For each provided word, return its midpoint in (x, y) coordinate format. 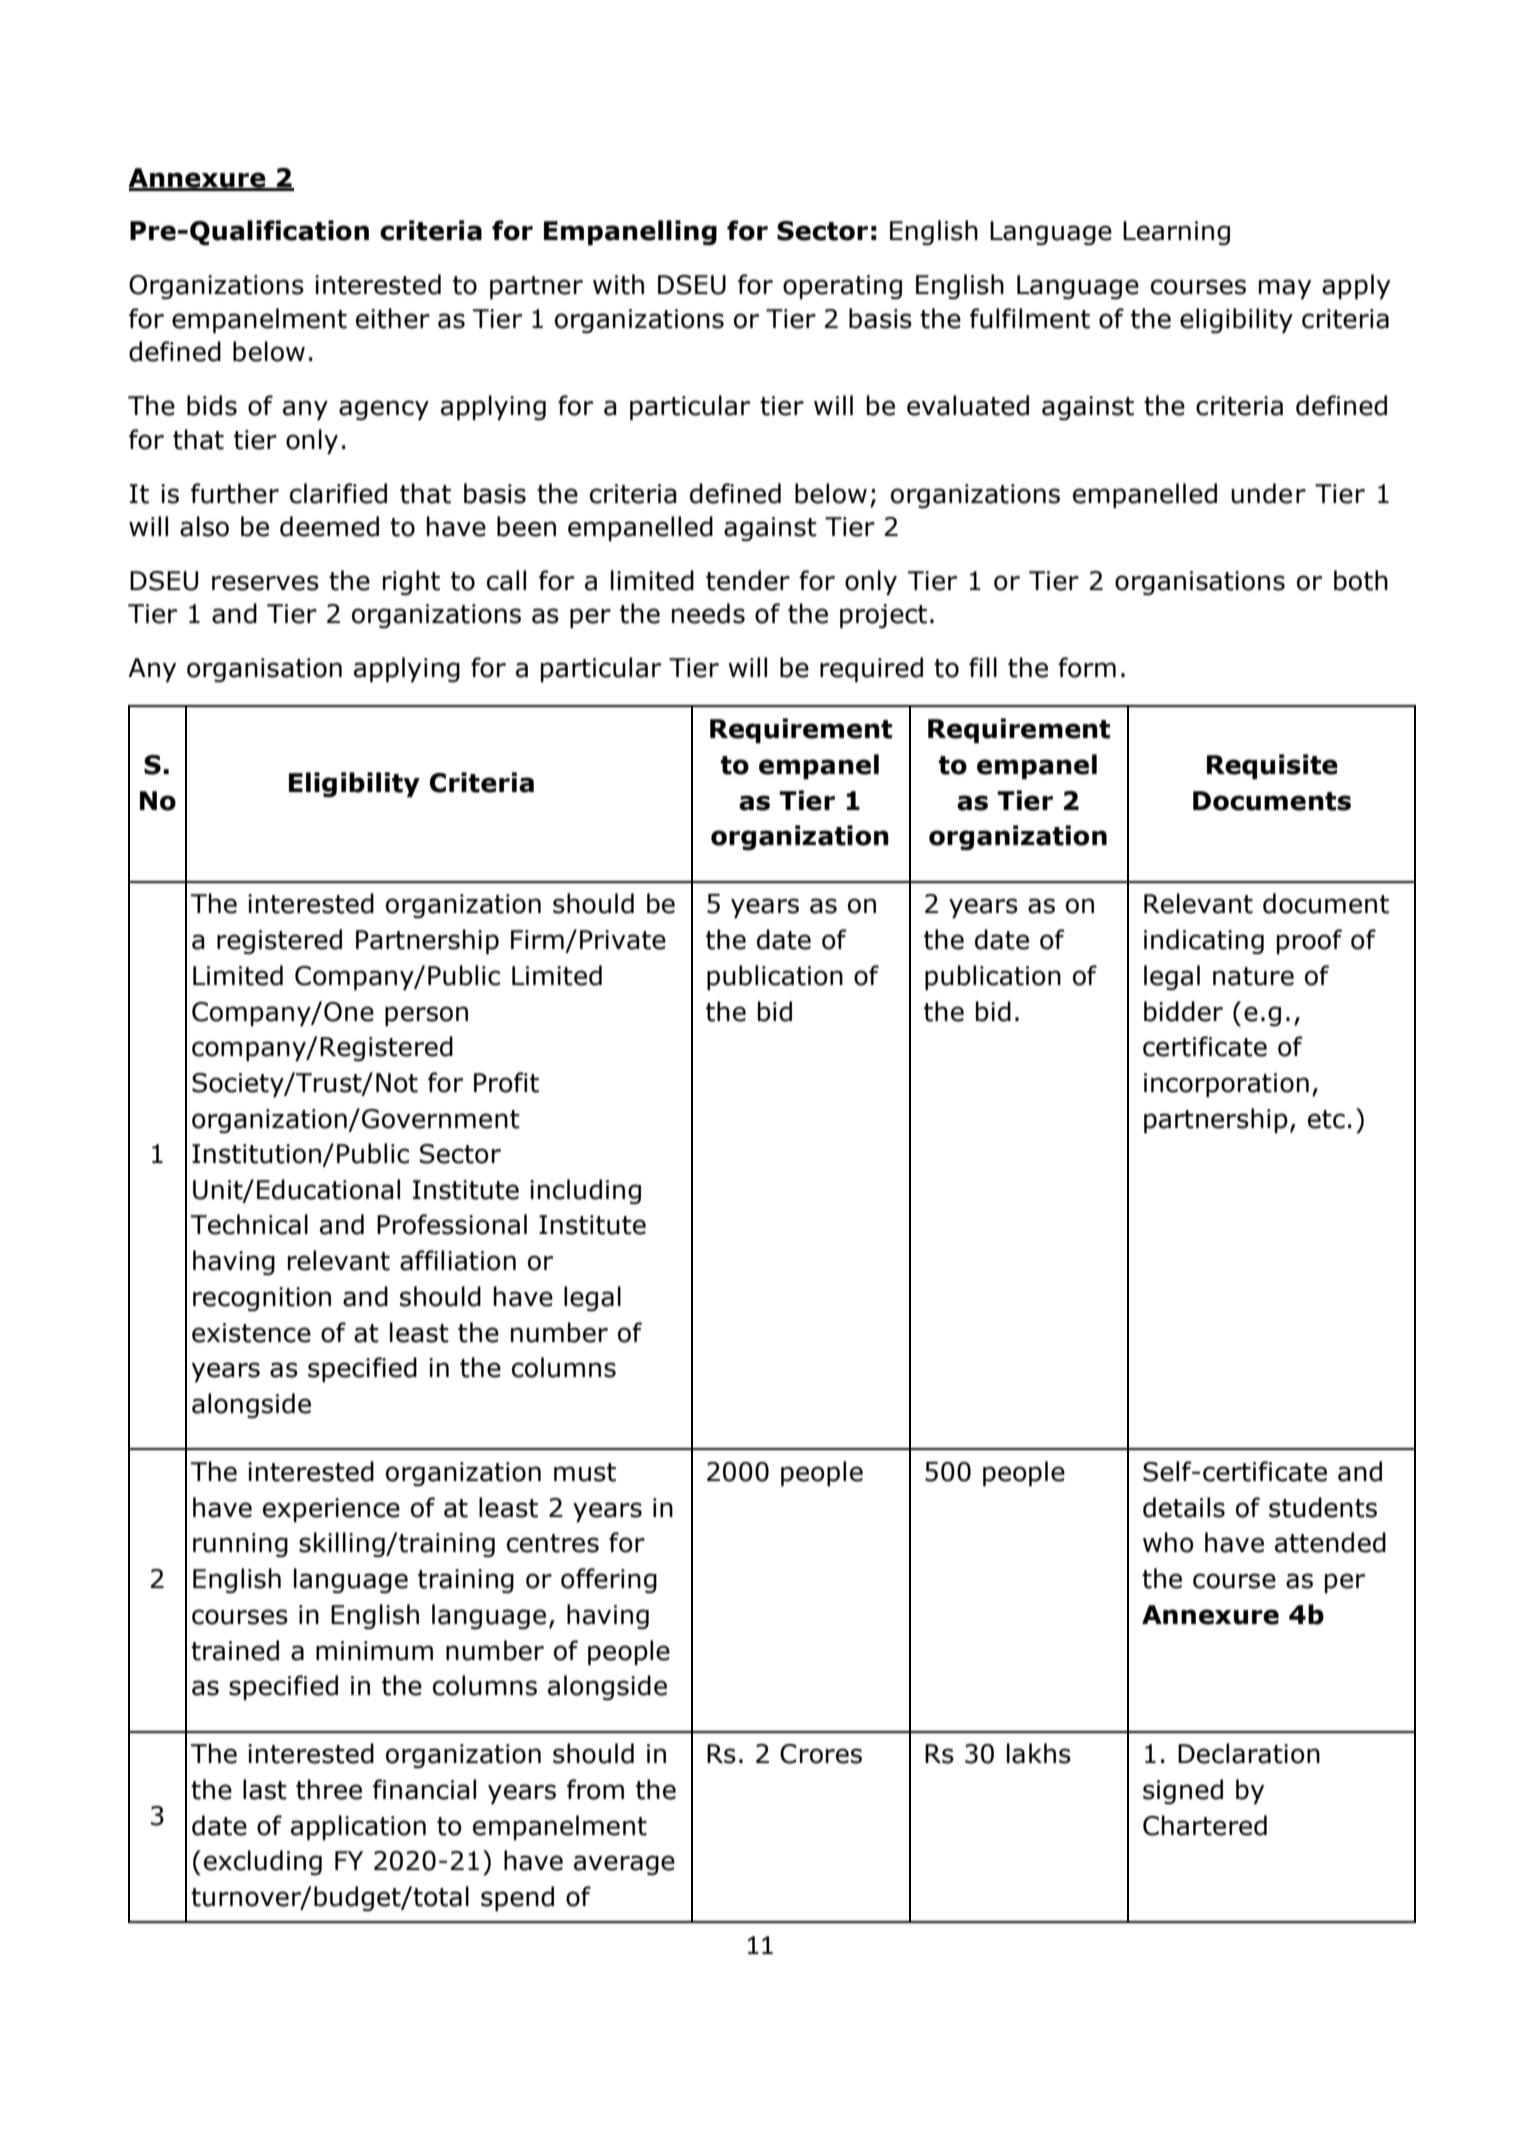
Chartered (1205, 1825)
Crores (821, 1754)
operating (842, 287)
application (358, 1827)
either (393, 318)
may (1285, 289)
